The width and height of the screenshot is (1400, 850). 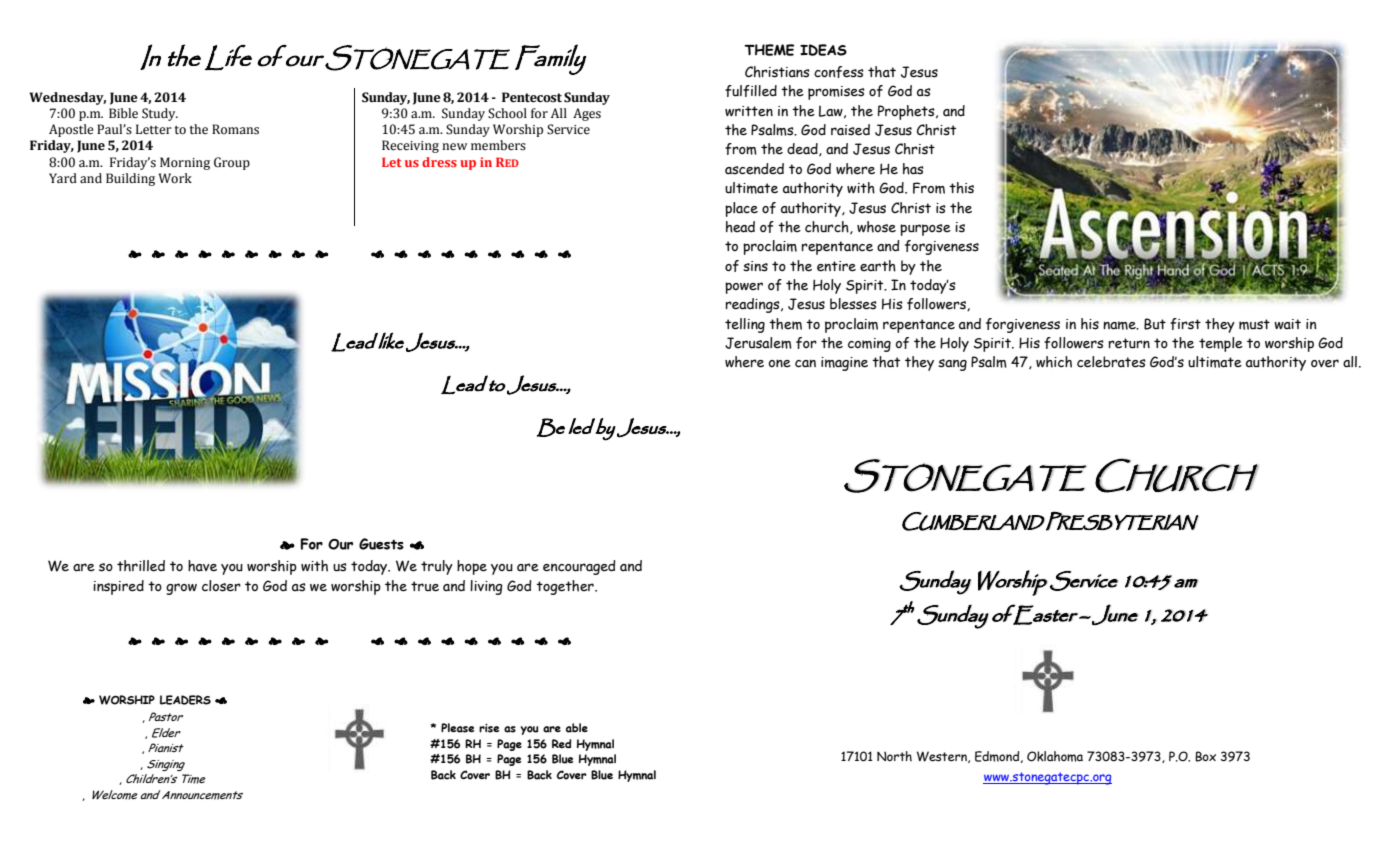 What do you see at coordinates (458, 728) in the screenshot?
I see `Please` at bounding box center [458, 728].
